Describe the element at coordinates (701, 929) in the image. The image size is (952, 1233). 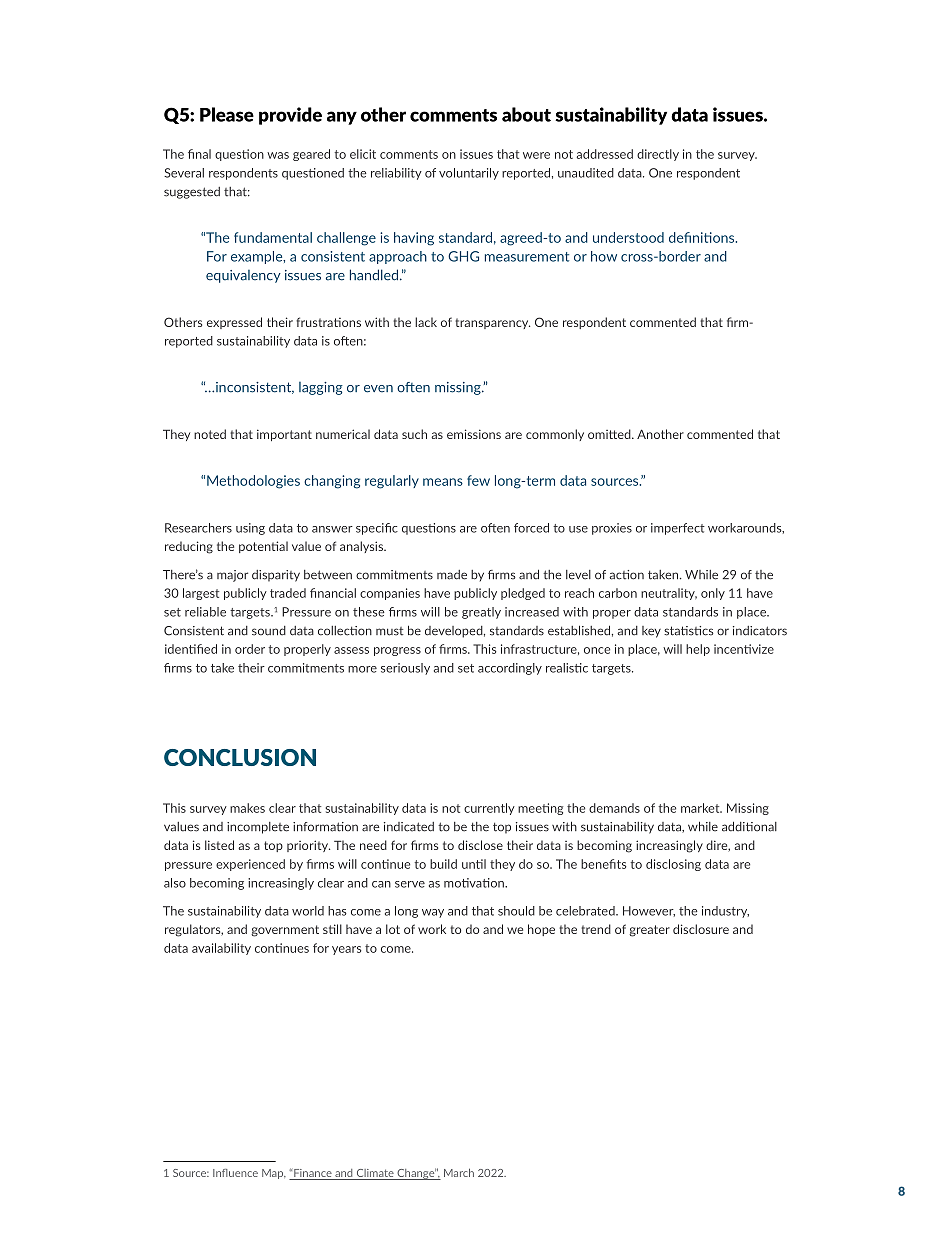
I see `disclosure` at that location.
